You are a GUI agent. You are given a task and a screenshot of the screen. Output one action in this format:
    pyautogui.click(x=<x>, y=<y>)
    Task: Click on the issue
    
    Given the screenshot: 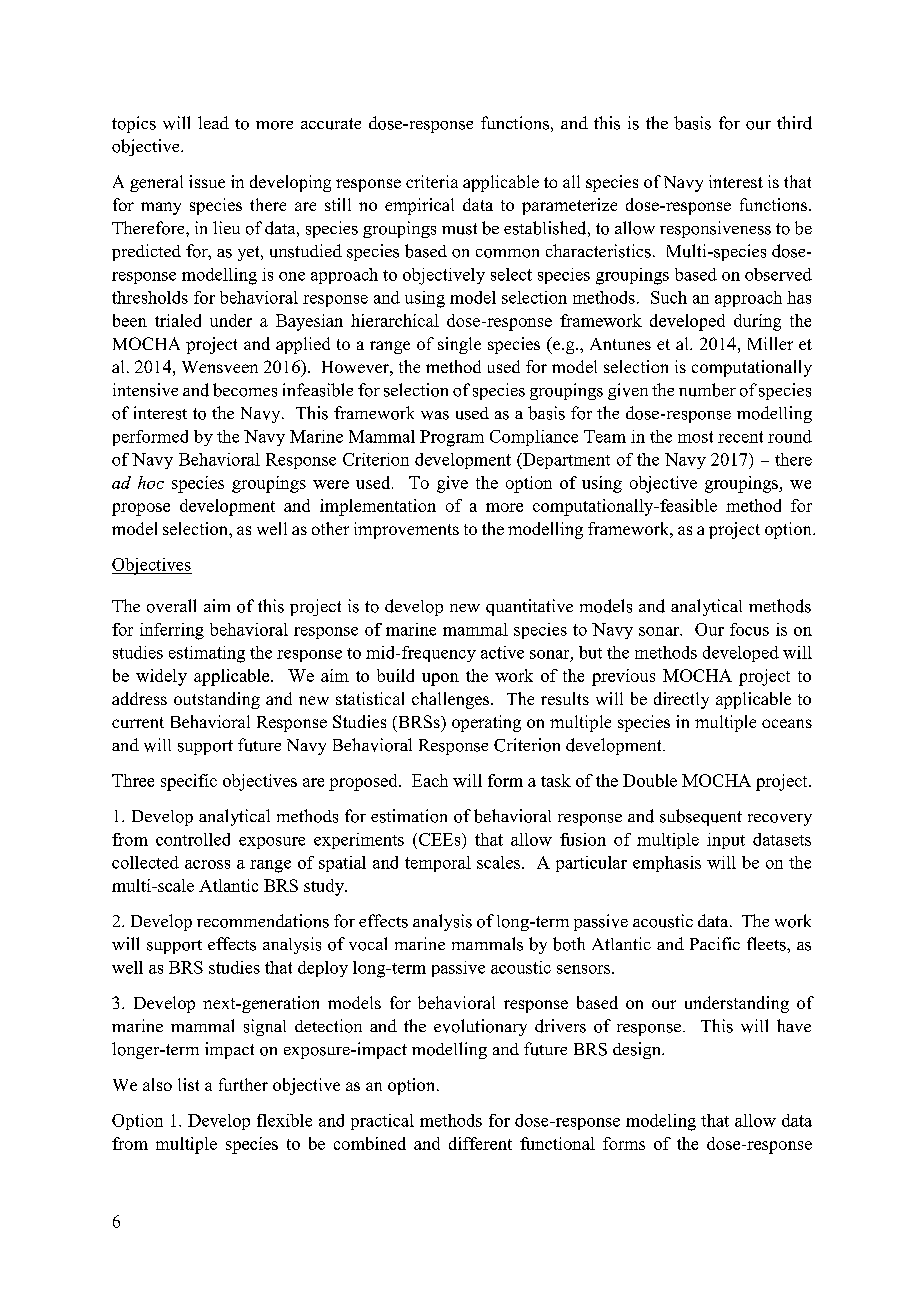 What is the action you would take?
    pyautogui.click(x=207, y=181)
